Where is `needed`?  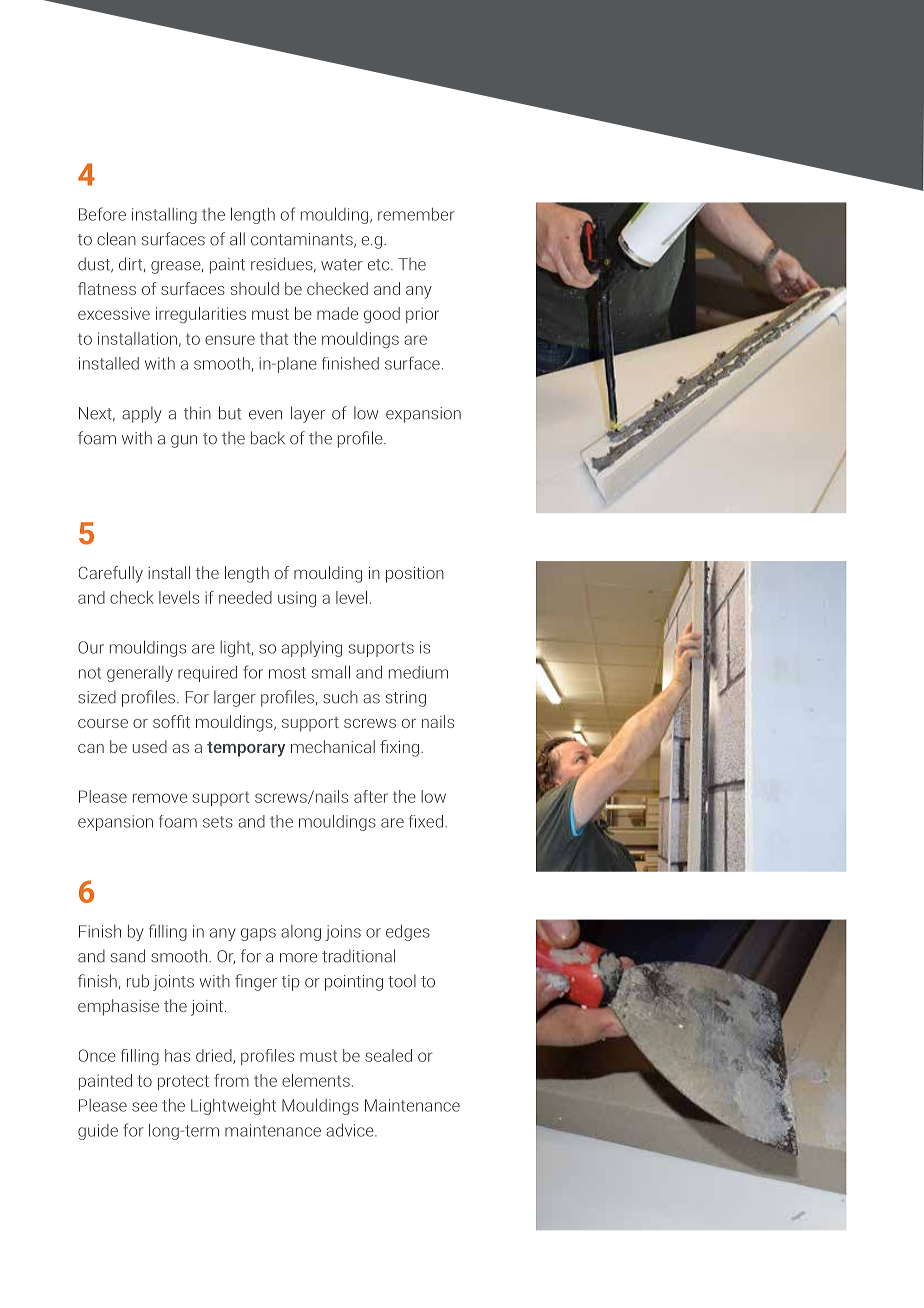 needed is located at coordinates (245, 597).
